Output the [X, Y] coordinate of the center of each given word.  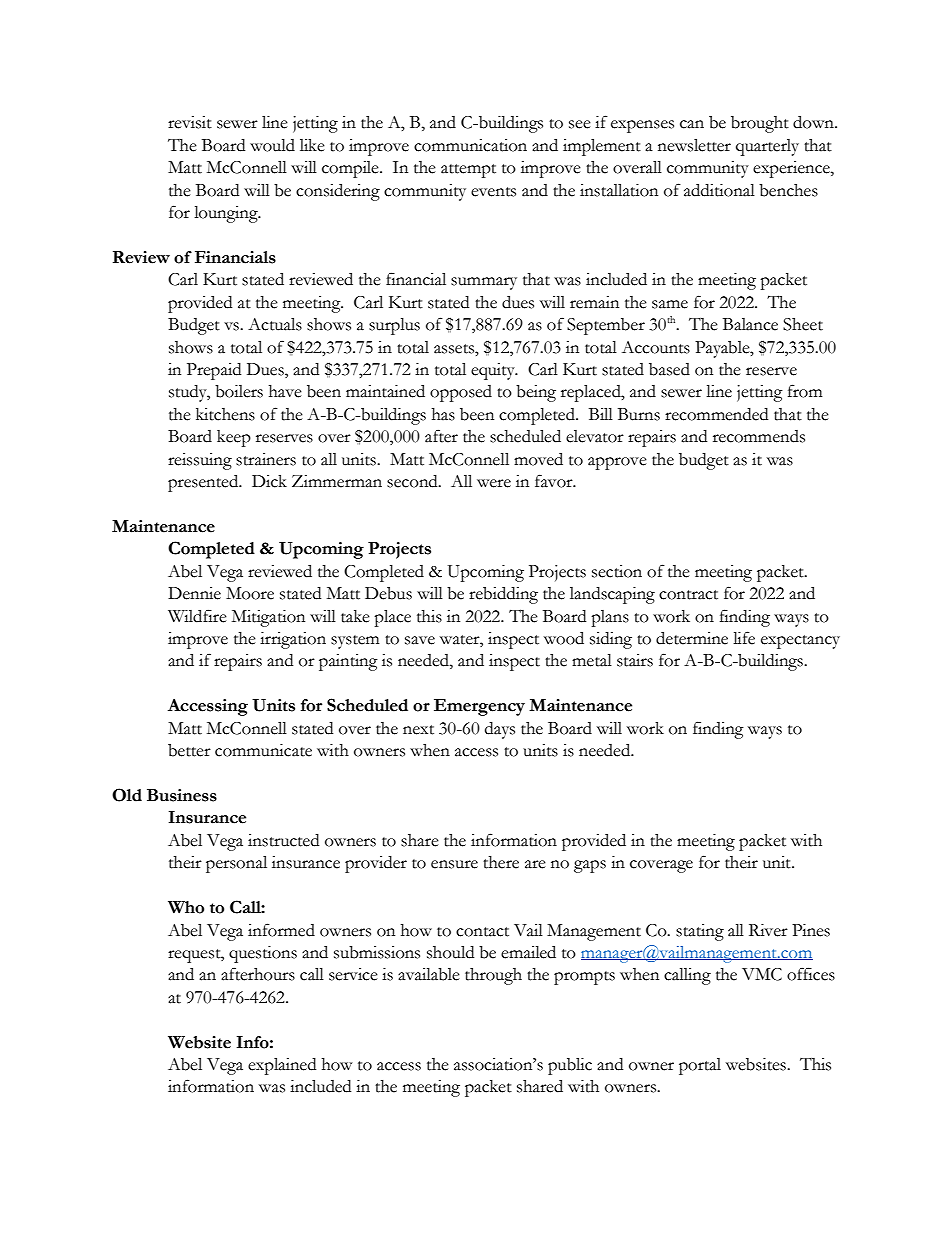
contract [688, 595]
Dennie [194, 593]
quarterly [767, 147]
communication [470, 145]
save [420, 640]
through [493, 976]
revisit [190, 122]
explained [282, 1066]
